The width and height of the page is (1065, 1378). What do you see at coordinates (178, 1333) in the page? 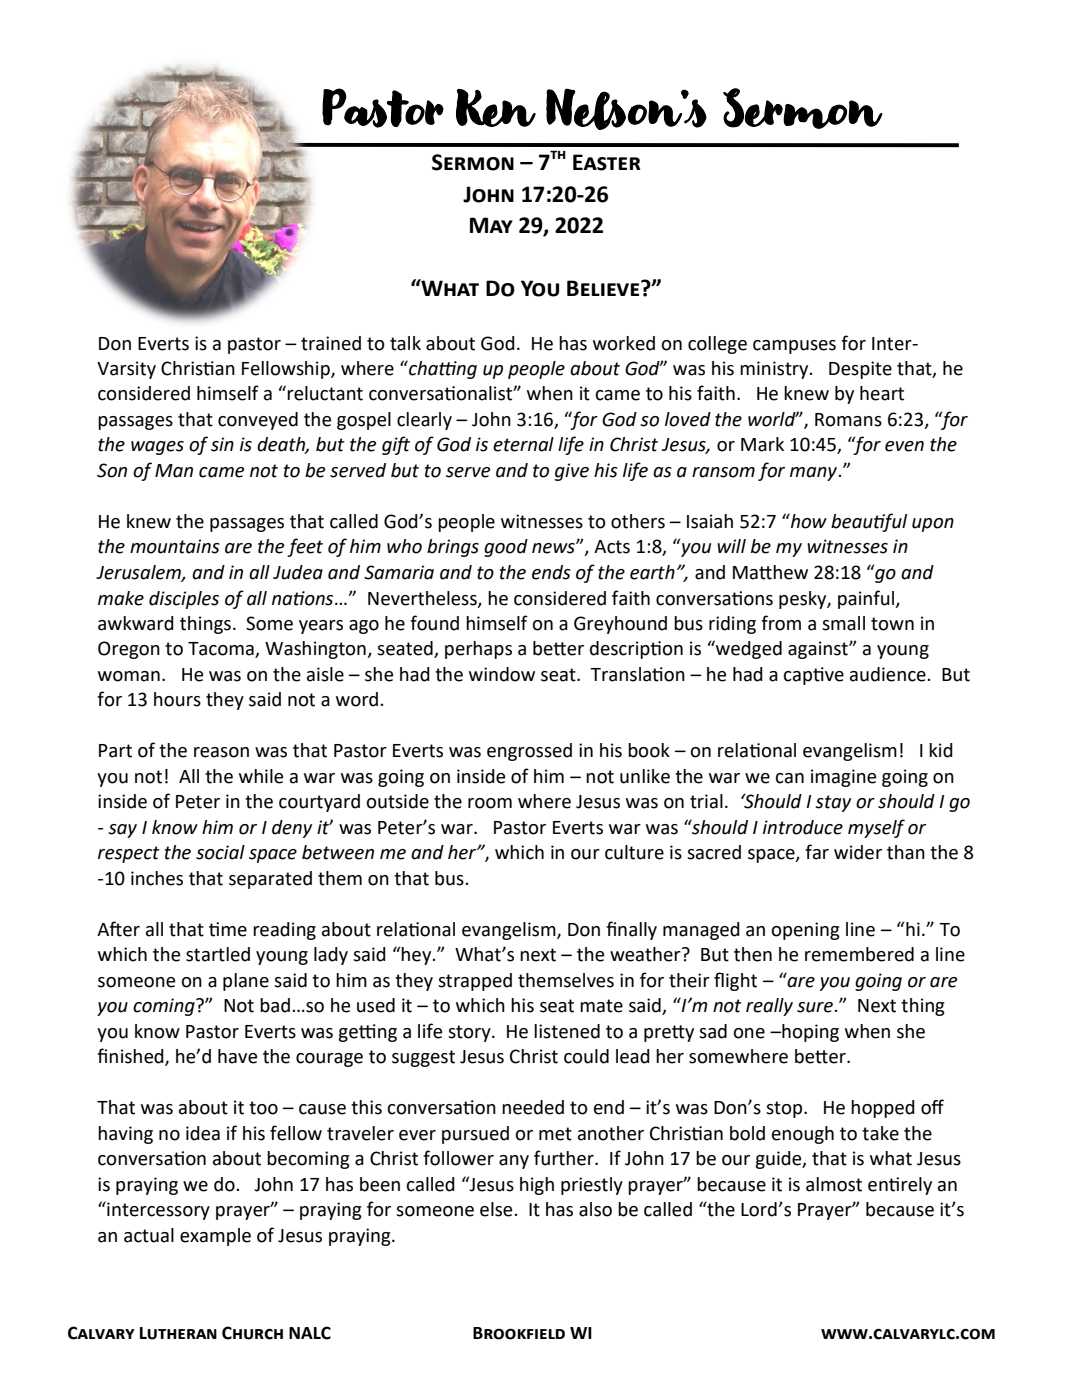
I see `Lutheran` at bounding box center [178, 1333].
